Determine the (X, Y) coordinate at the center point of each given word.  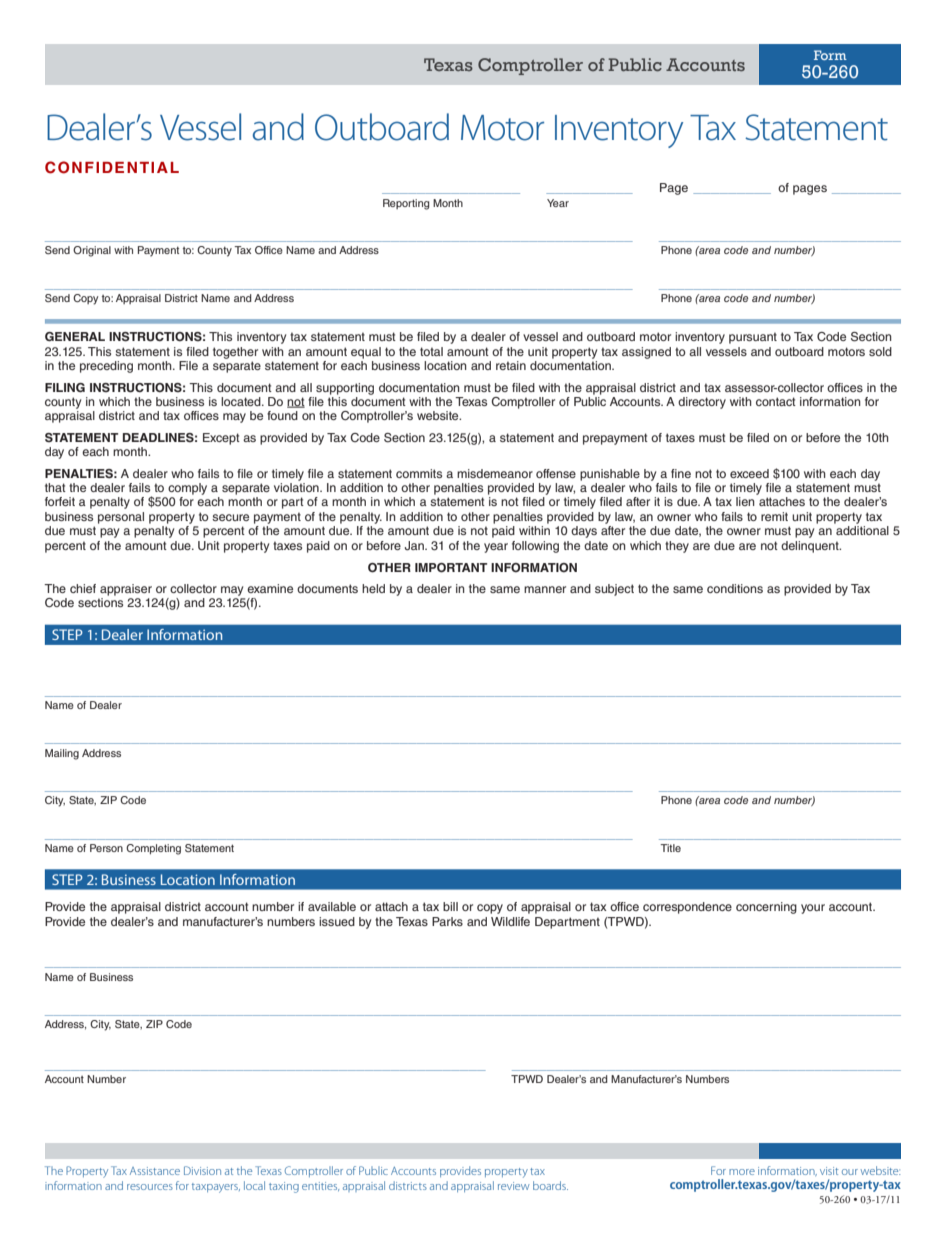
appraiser (126, 590)
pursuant (753, 338)
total (431, 351)
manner (545, 589)
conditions (735, 588)
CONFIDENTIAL (112, 167)
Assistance (155, 1171)
